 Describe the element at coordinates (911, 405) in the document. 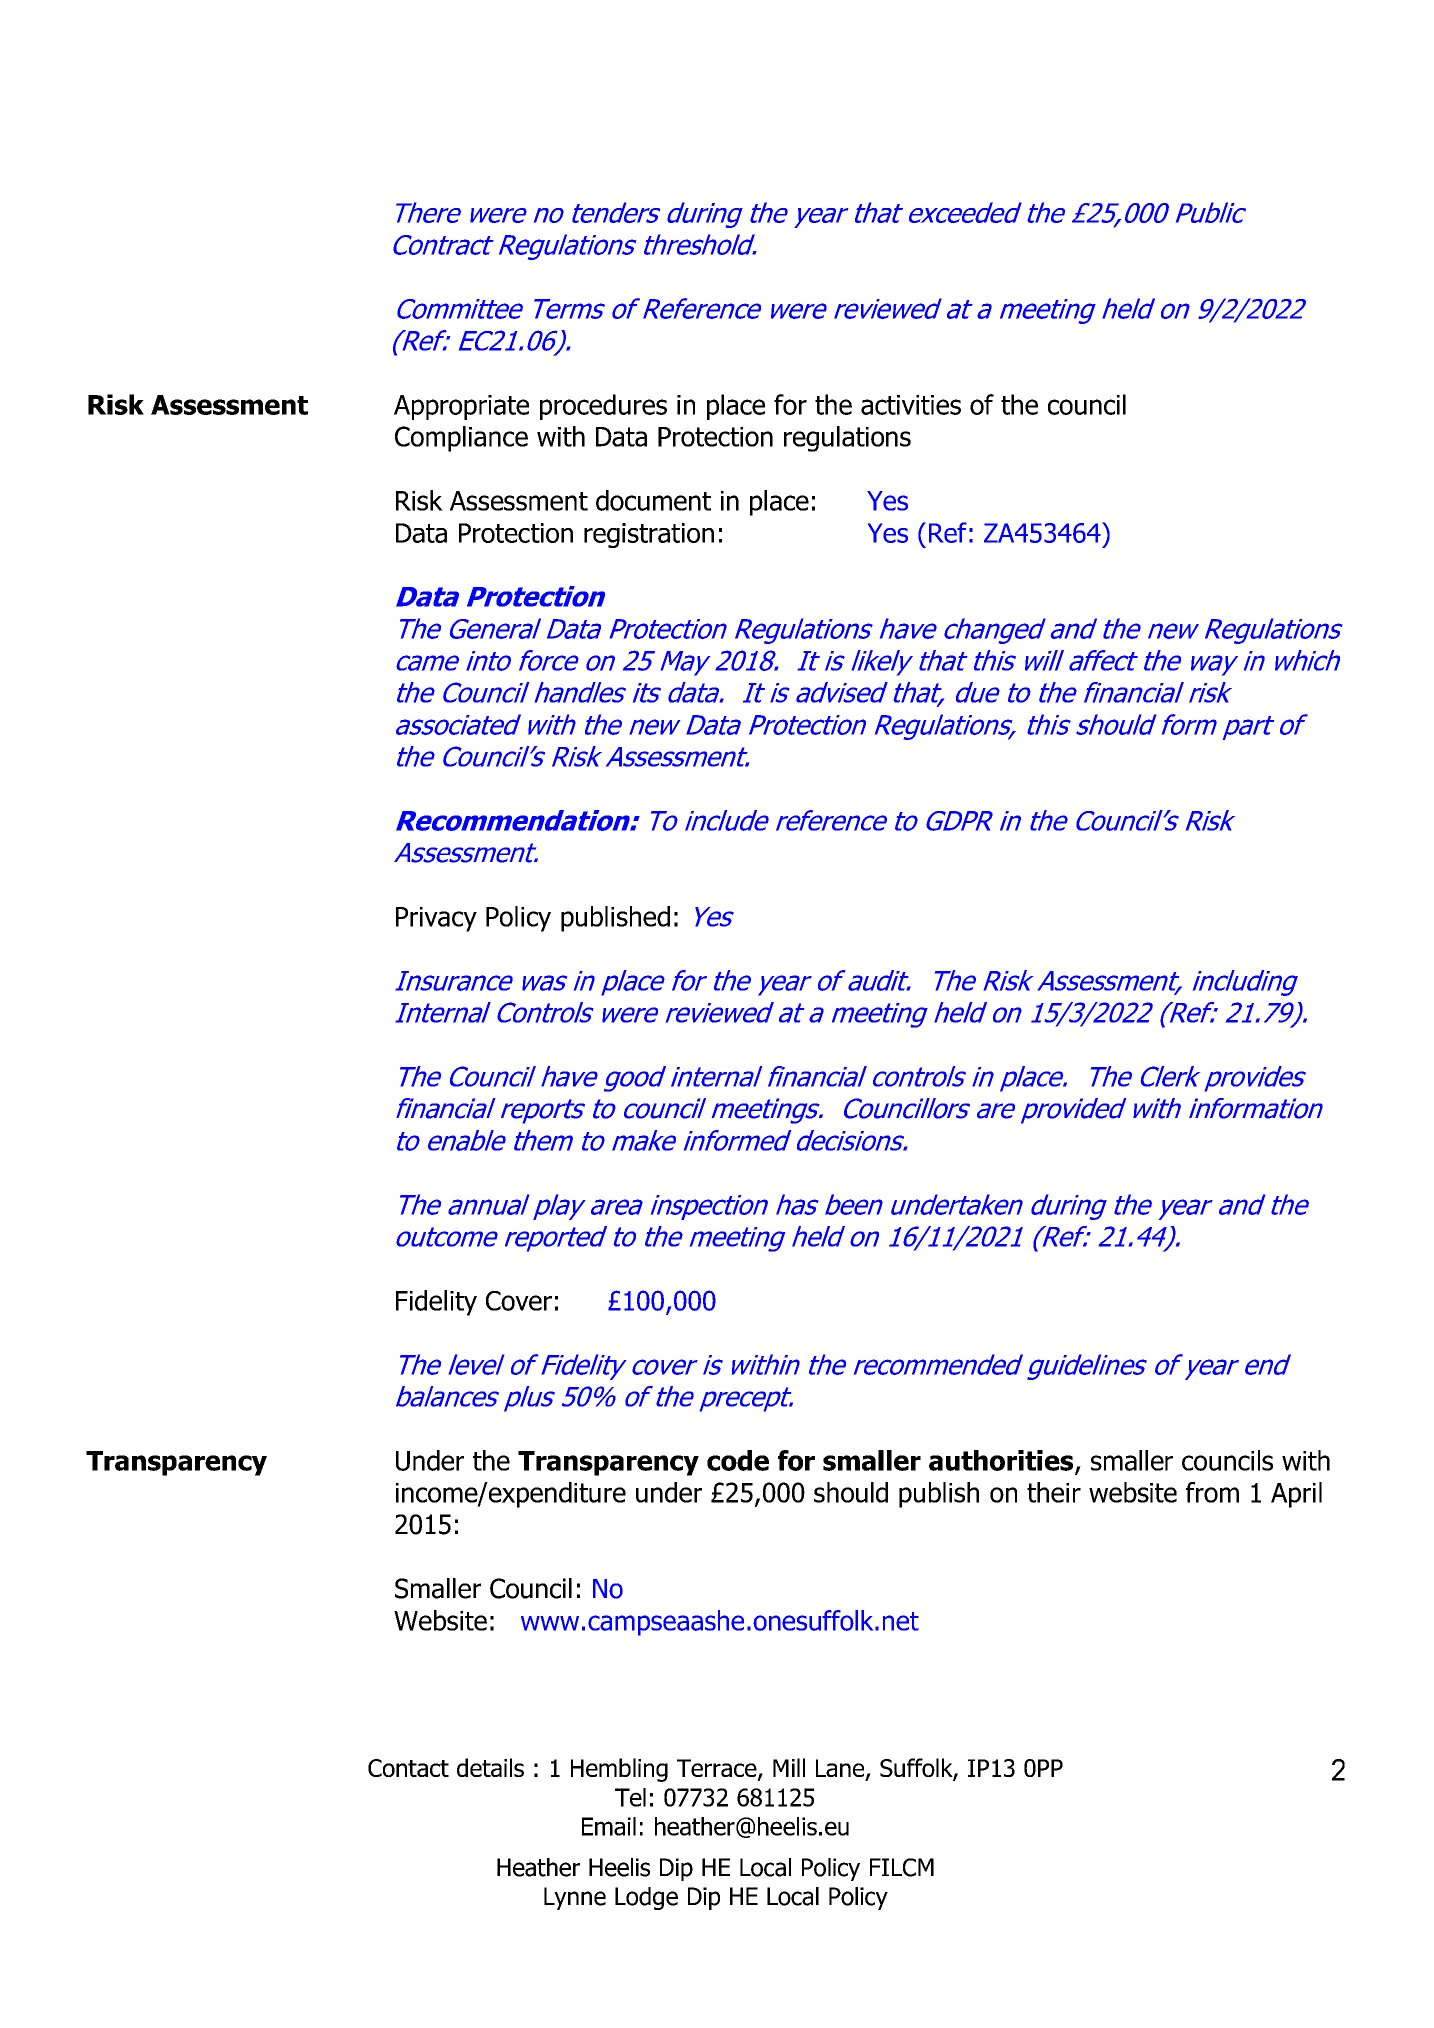

I see `activities` at that location.
